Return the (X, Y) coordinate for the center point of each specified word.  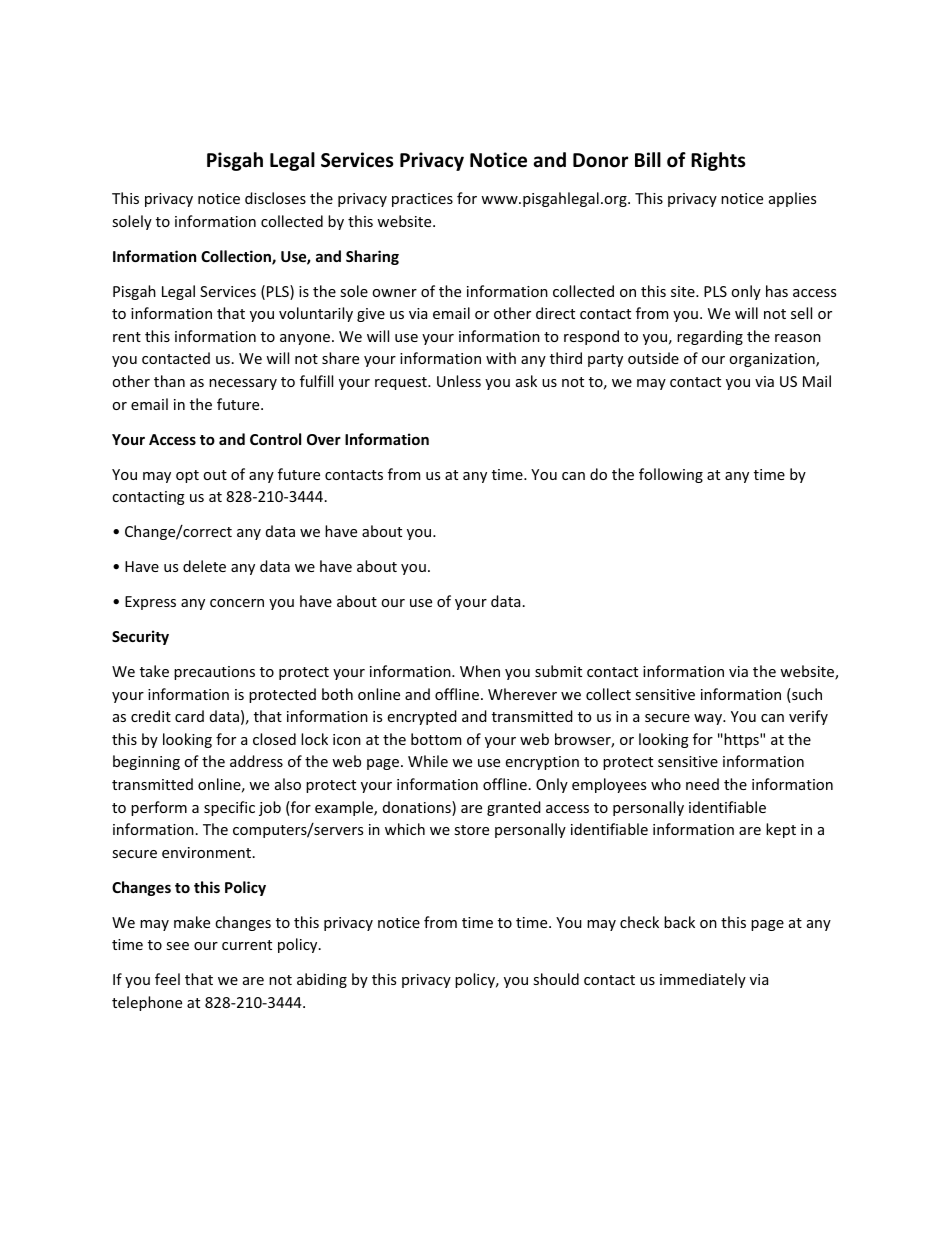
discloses (275, 198)
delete (204, 566)
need (702, 784)
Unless (459, 381)
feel (167, 979)
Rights (718, 161)
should (556, 979)
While (428, 761)
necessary (243, 384)
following (671, 475)
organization (773, 360)
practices (422, 200)
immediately (703, 980)
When (480, 671)
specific (229, 808)
